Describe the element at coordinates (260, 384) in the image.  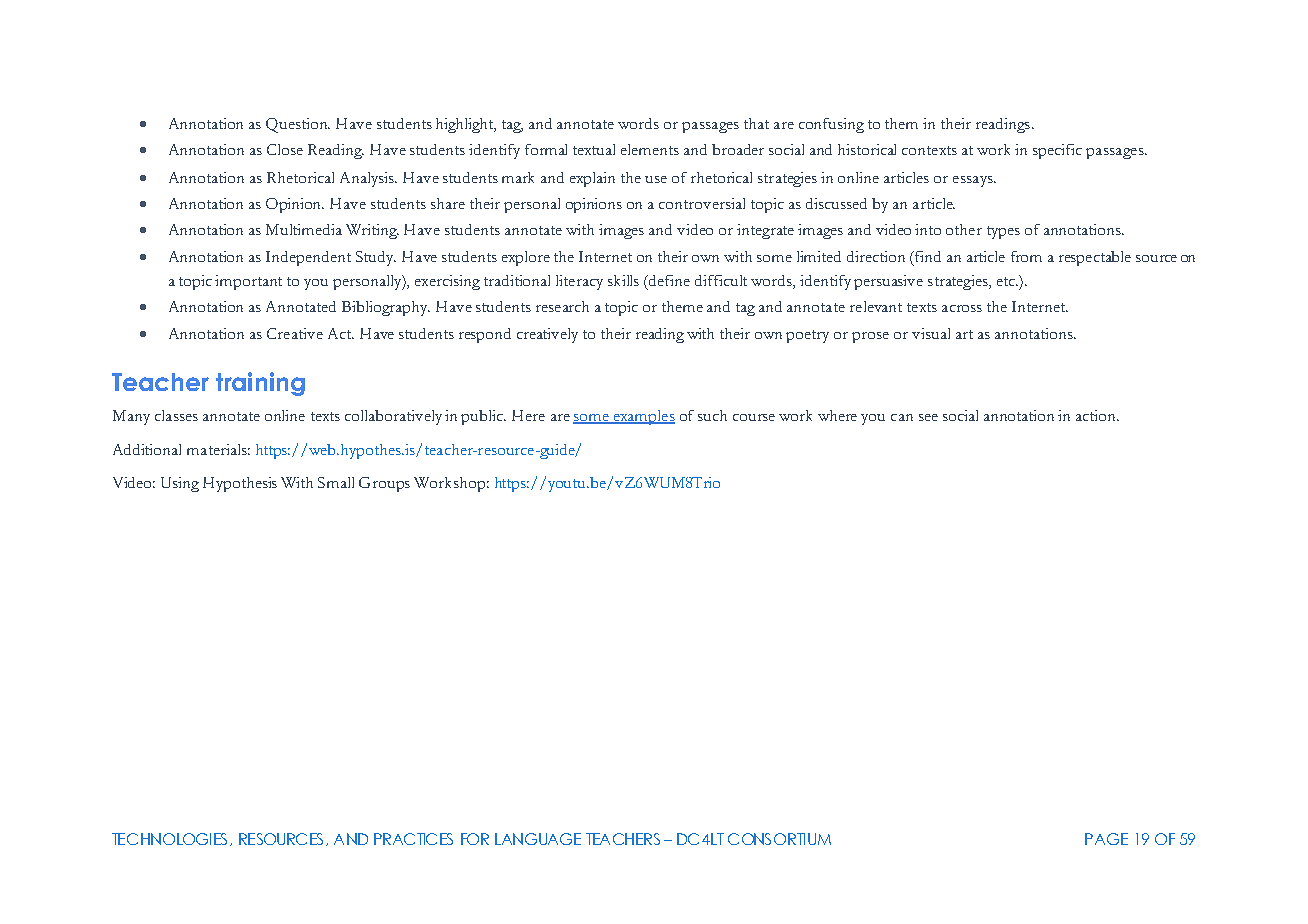
I see `training` at that location.
